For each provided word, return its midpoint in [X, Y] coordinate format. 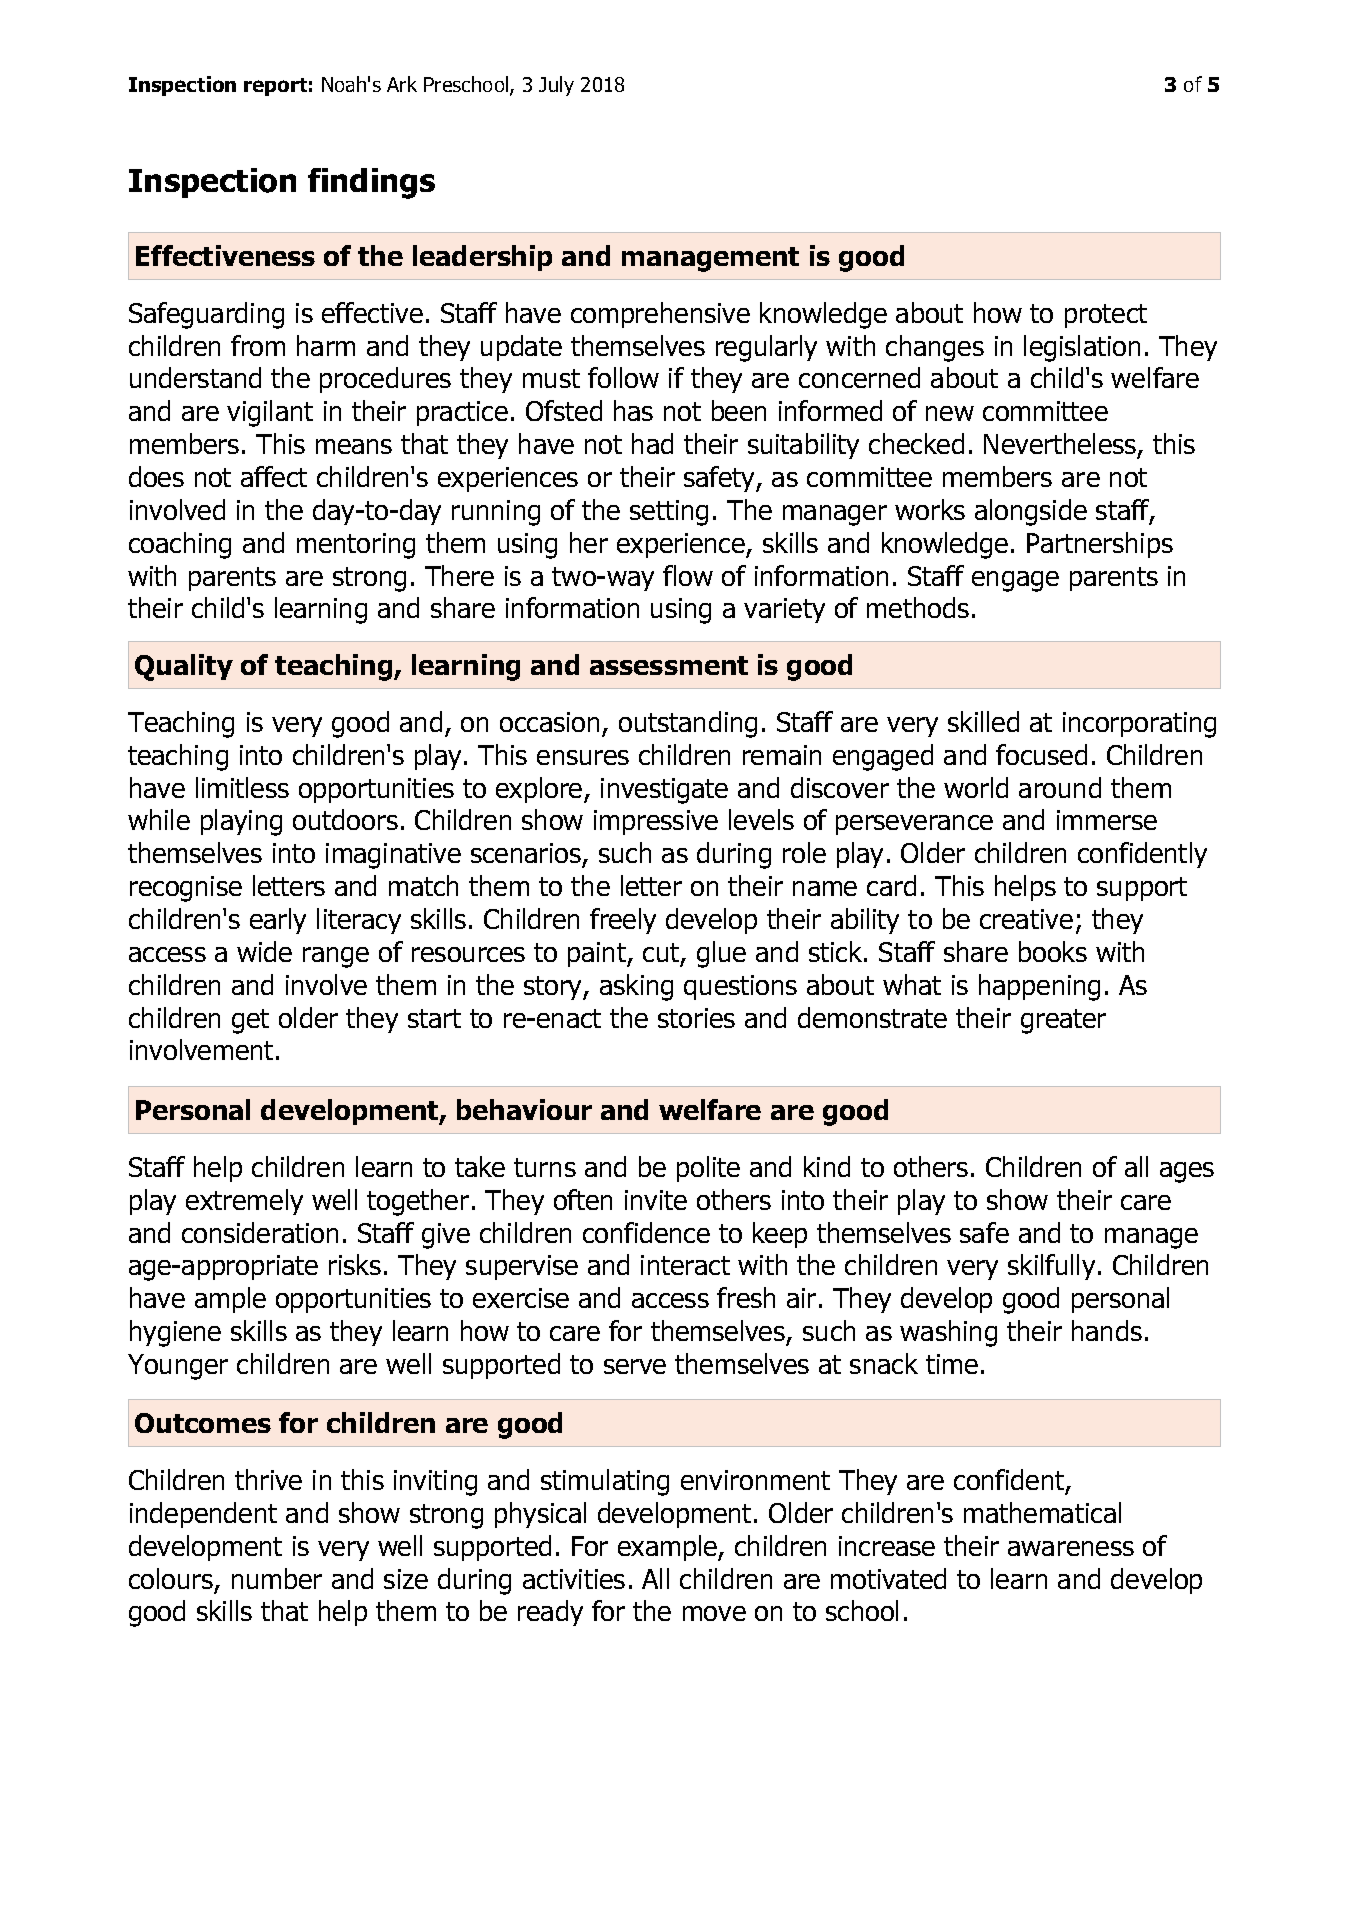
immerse [1107, 820]
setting [669, 513]
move [714, 1613]
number [277, 1578]
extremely [244, 1202]
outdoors [345, 819]
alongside [1031, 512]
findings [371, 183]
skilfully [1051, 1267]
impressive [656, 822]
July [556, 86]
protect [1106, 316]
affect [274, 476]
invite [656, 1200]
